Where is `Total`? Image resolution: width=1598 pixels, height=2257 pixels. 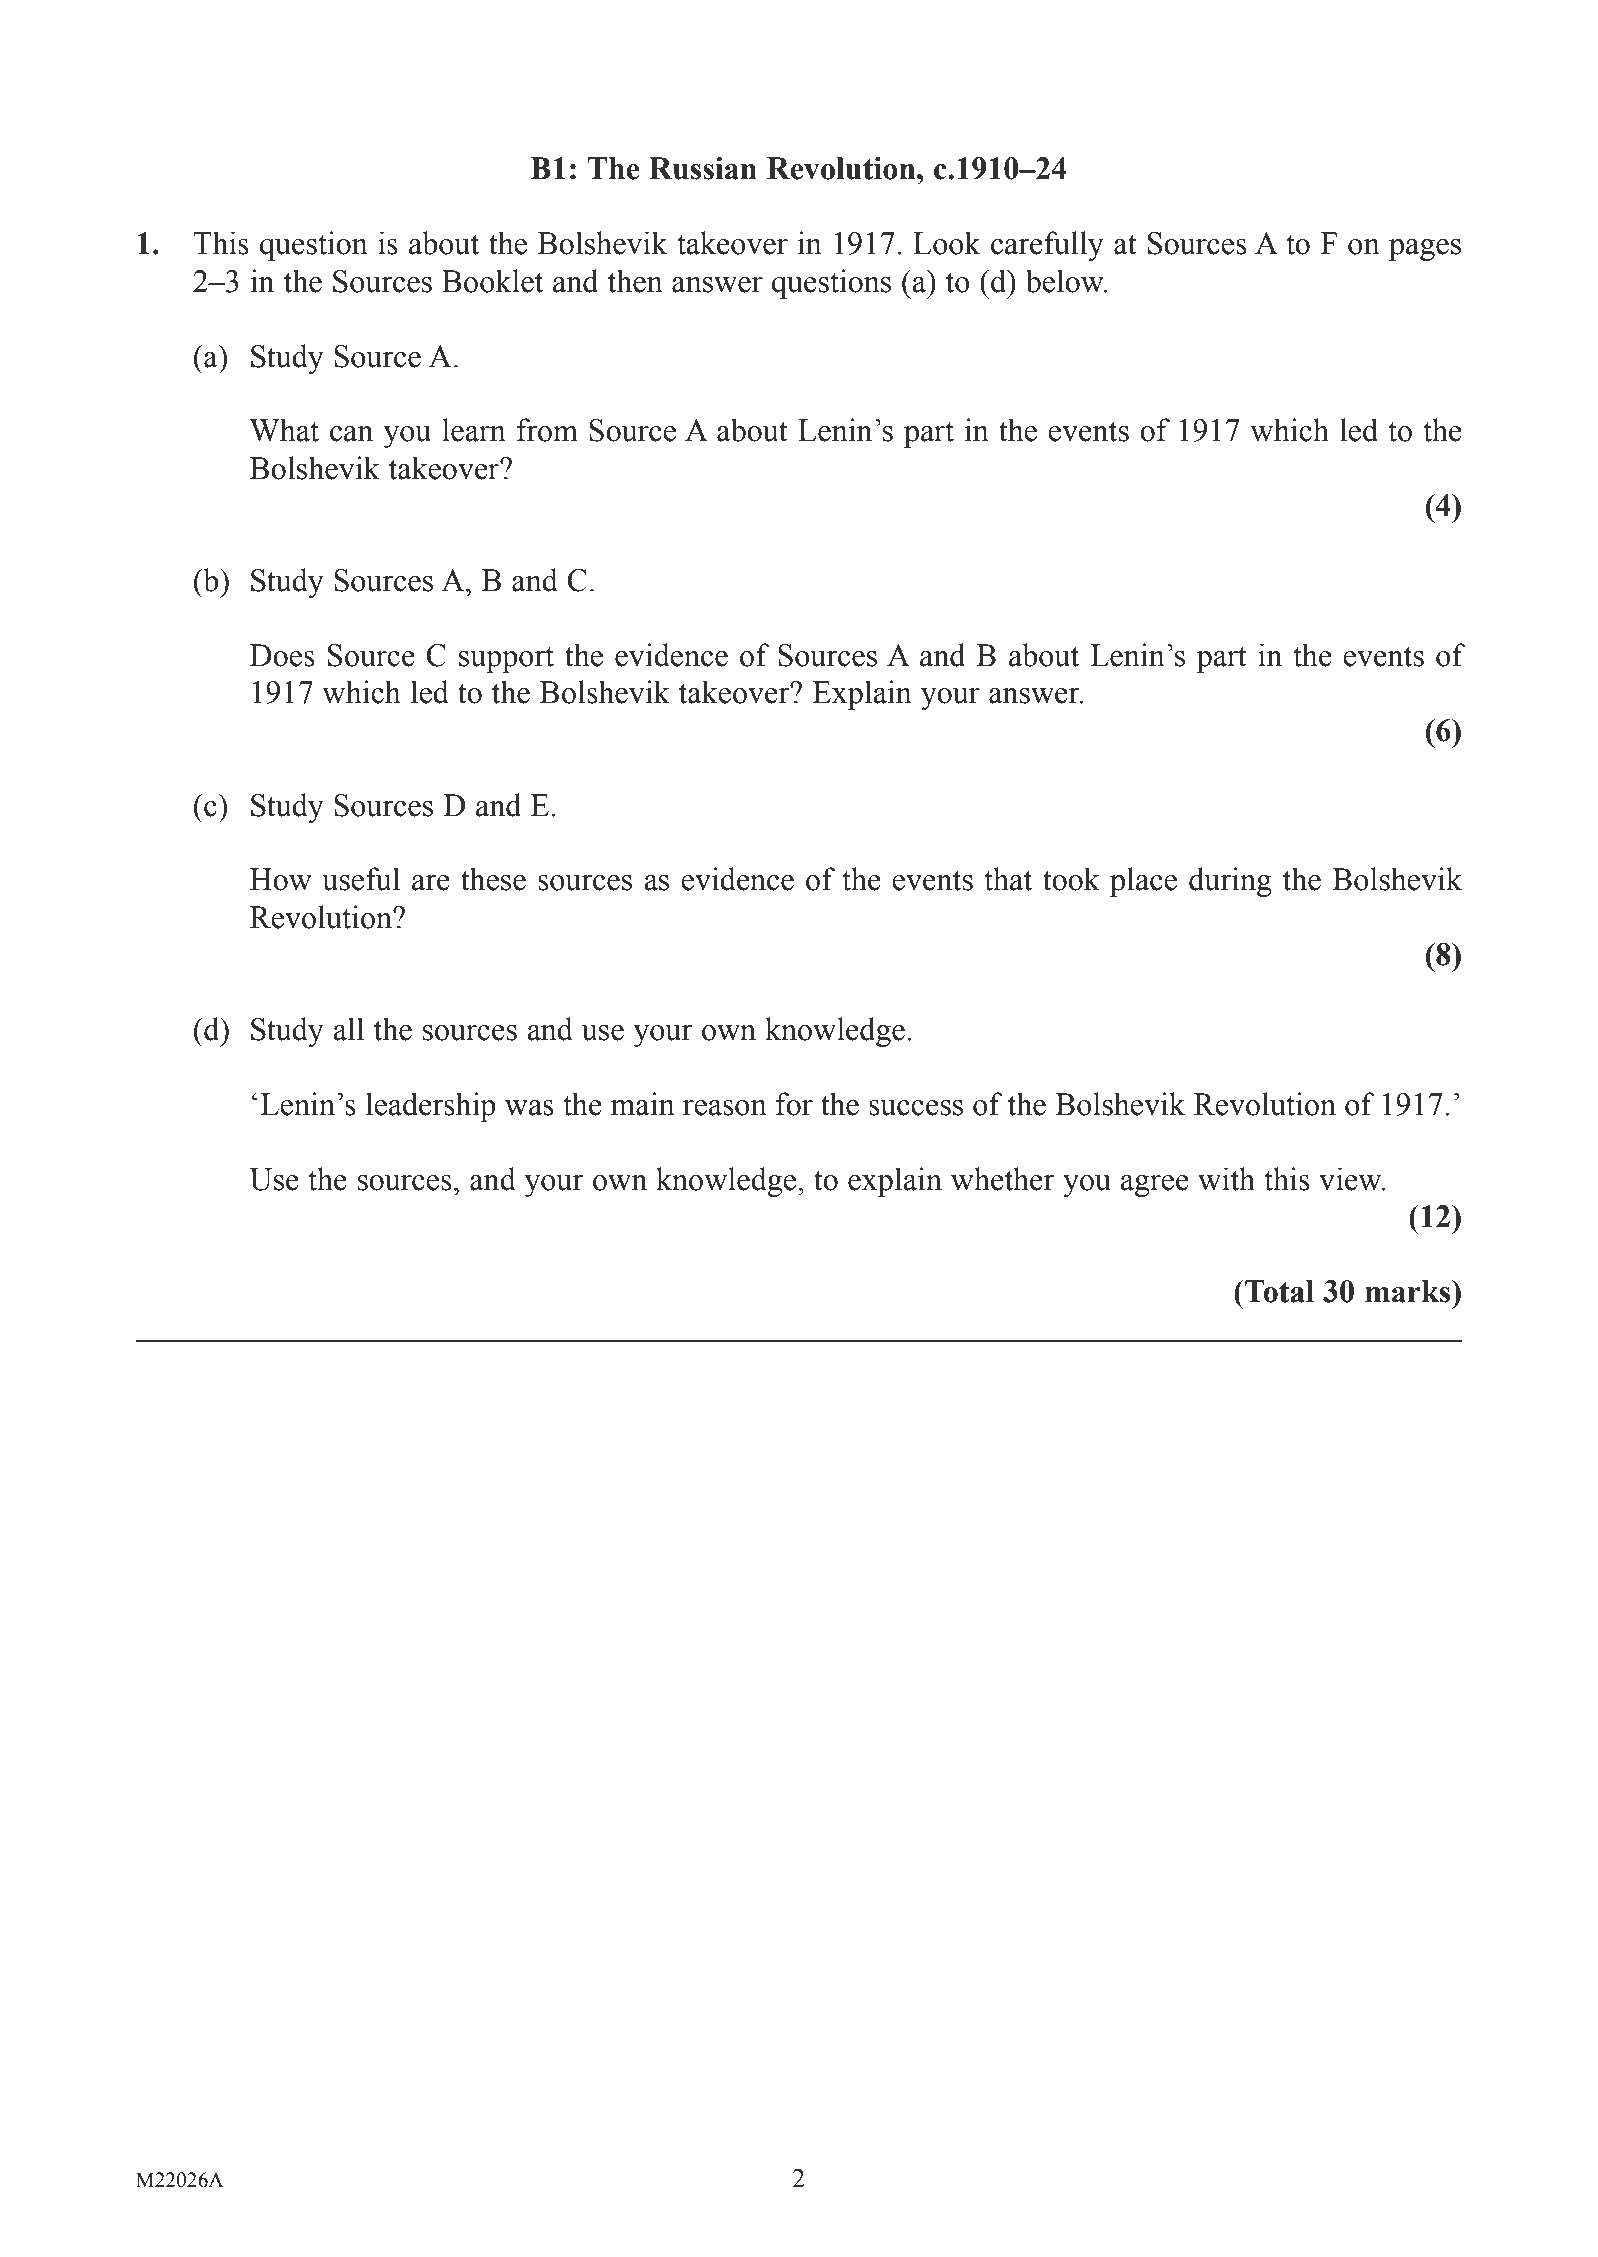
Total is located at coordinates (1278, 1291).
